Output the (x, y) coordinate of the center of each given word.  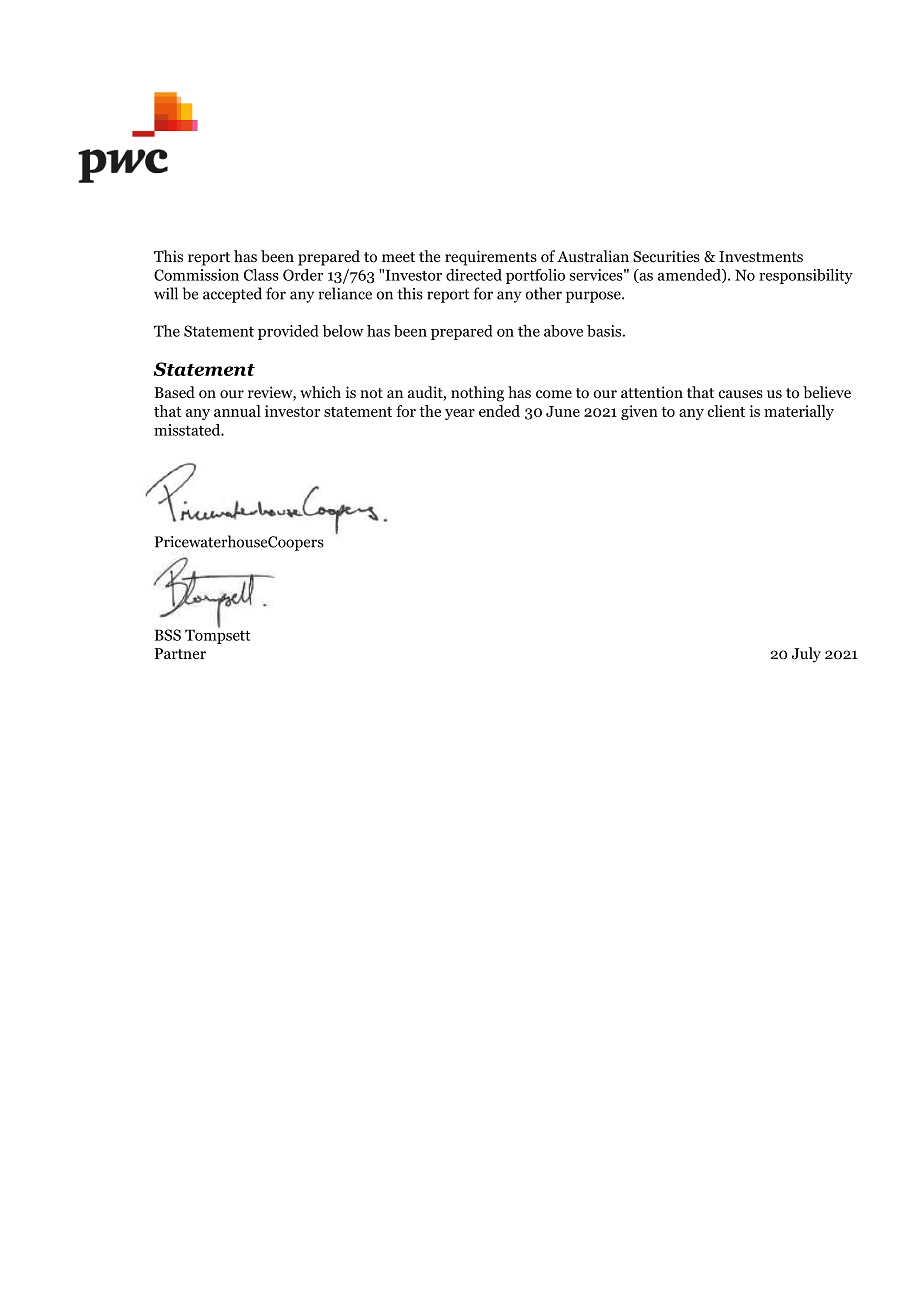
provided (288, 332)
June (563, 411)
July (806, 655)
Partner (180, 653)
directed (474, 275)
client (726, 411)
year (460, 414)
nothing (477, 394)
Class (261, 275)
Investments (761, 256)
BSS (168, 635)
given (639, 412)
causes (741, 394)
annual (237, 411)
